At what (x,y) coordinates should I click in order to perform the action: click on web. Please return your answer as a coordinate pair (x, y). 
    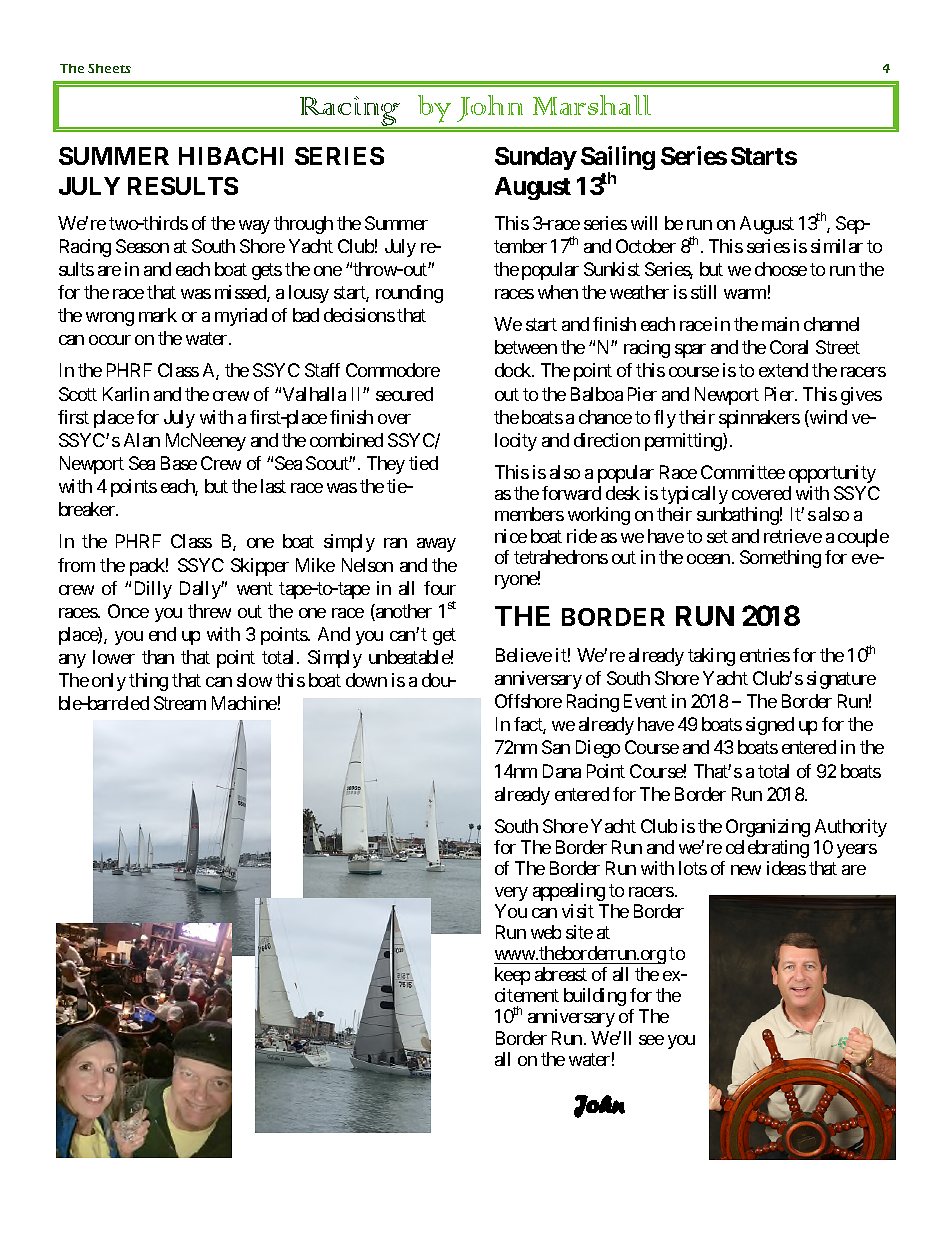
    Looking at the image, I should click on (546, 932).
